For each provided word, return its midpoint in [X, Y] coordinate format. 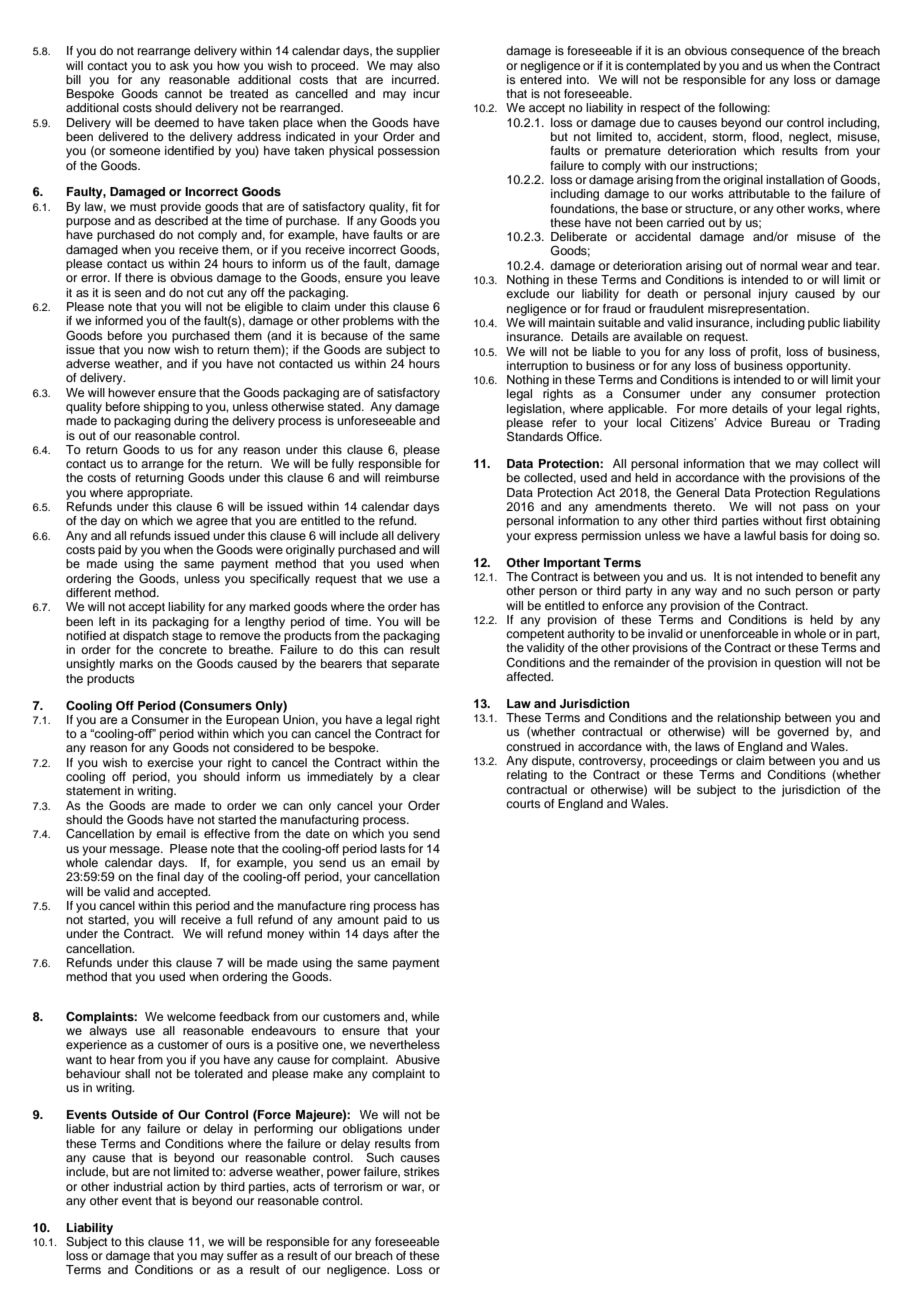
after [405, 933]
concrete [183, 650]
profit [766, 353]
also [428, 65]
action [183, 1186]
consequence [767, 53]
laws [707, 746]
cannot [183, 94]
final [168, 876]
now [159, 350]
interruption [537, 367]
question [797, 664]
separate [415, 665]
